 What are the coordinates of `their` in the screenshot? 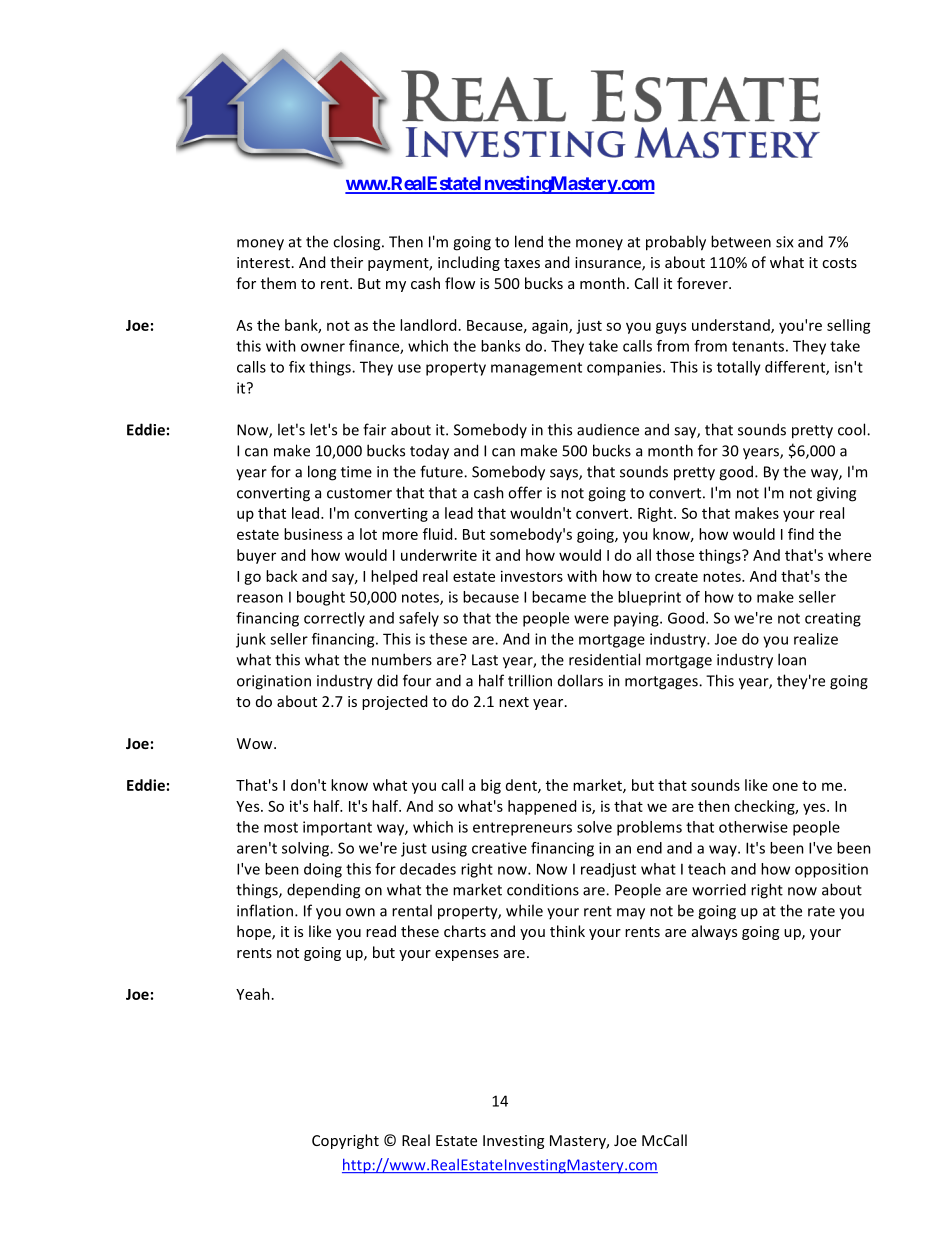 It's located at (346, 262).
